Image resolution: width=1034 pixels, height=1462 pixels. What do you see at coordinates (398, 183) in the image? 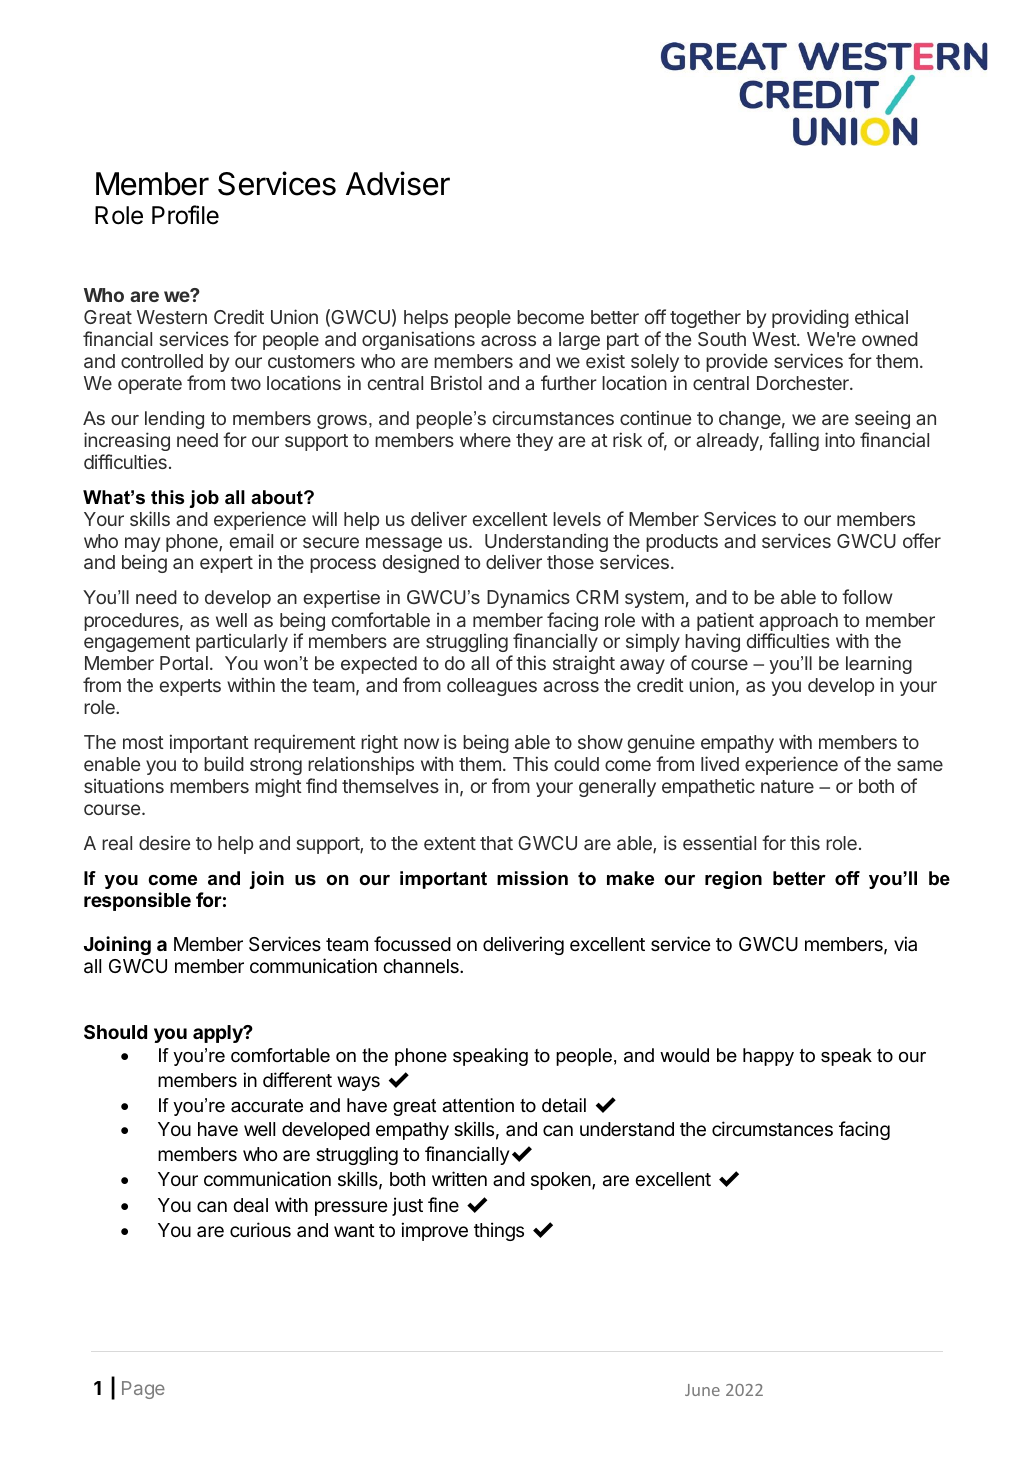
I see `Adviser` at bounding box center [398, 183].
